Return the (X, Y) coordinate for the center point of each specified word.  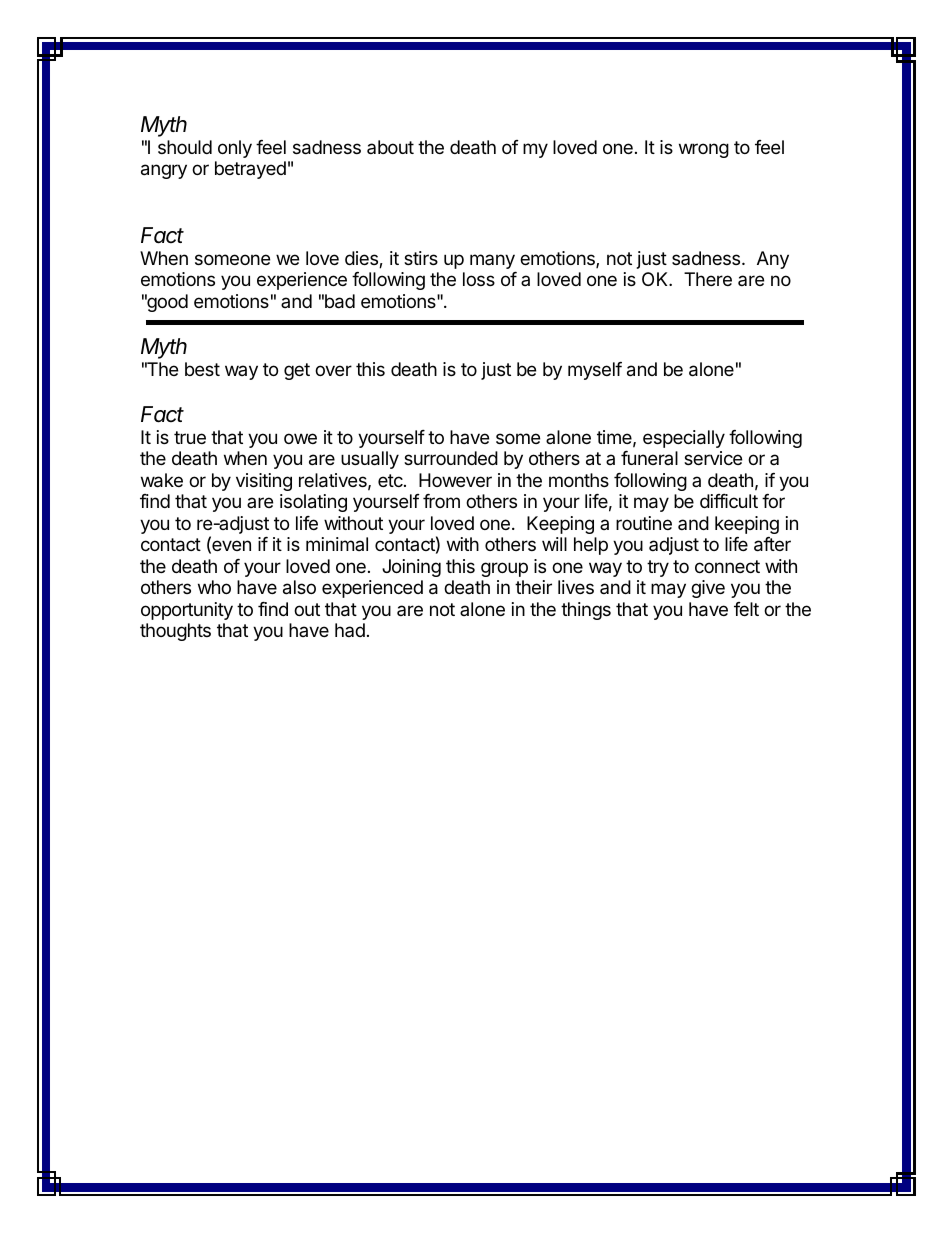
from (441, 501)
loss (479, 279)
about (390, 147)
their (533, 587)
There (708, 279)
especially (684, 439)
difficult (729, 501)
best (202, 369)
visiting (264, 482)
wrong (704, 150)
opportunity (187, 611)
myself (595, 371)
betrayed (250, 170)
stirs (421, 258)
